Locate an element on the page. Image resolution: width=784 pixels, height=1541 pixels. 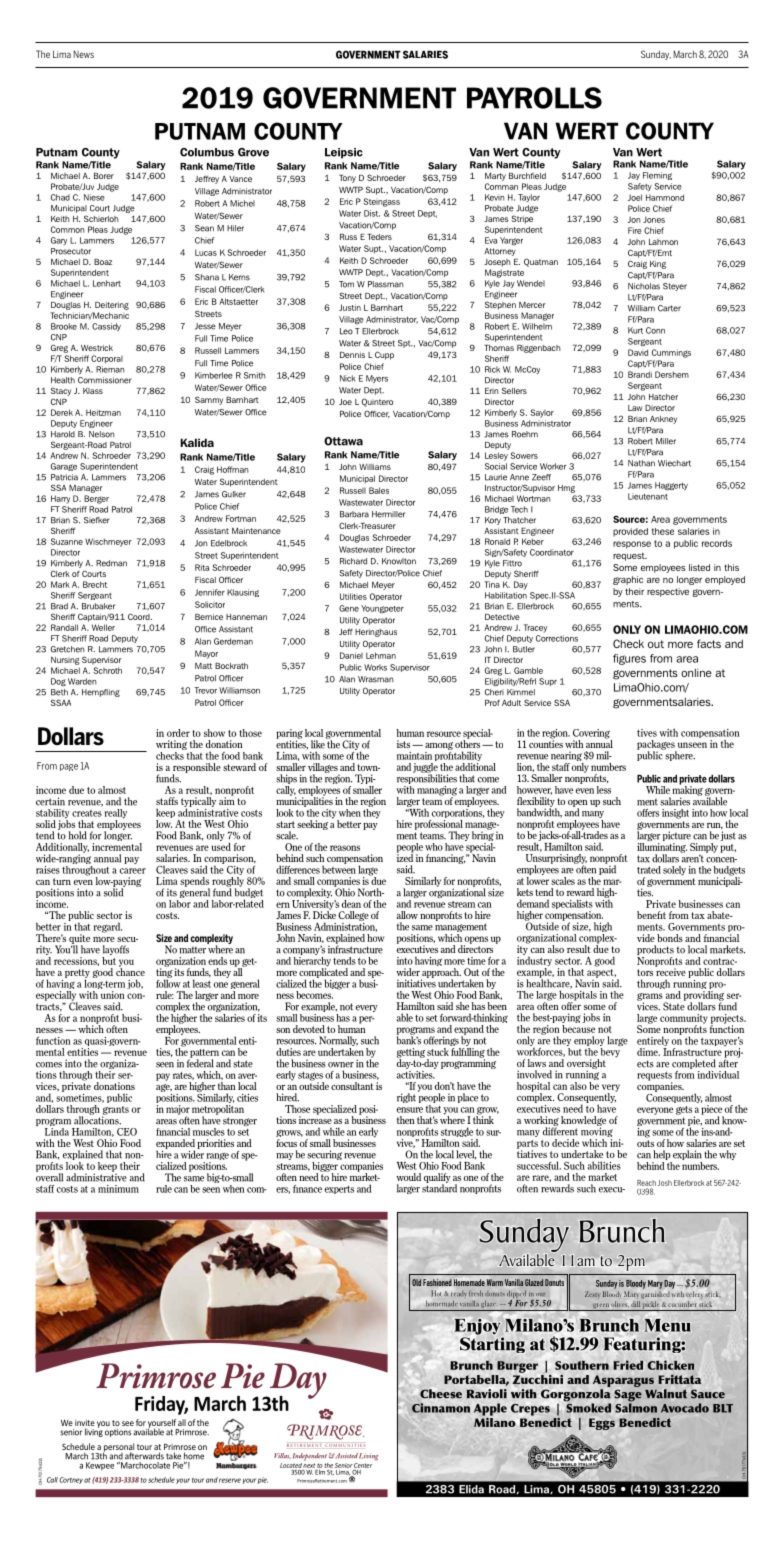
grants is located at coordinates (115, 1111).
